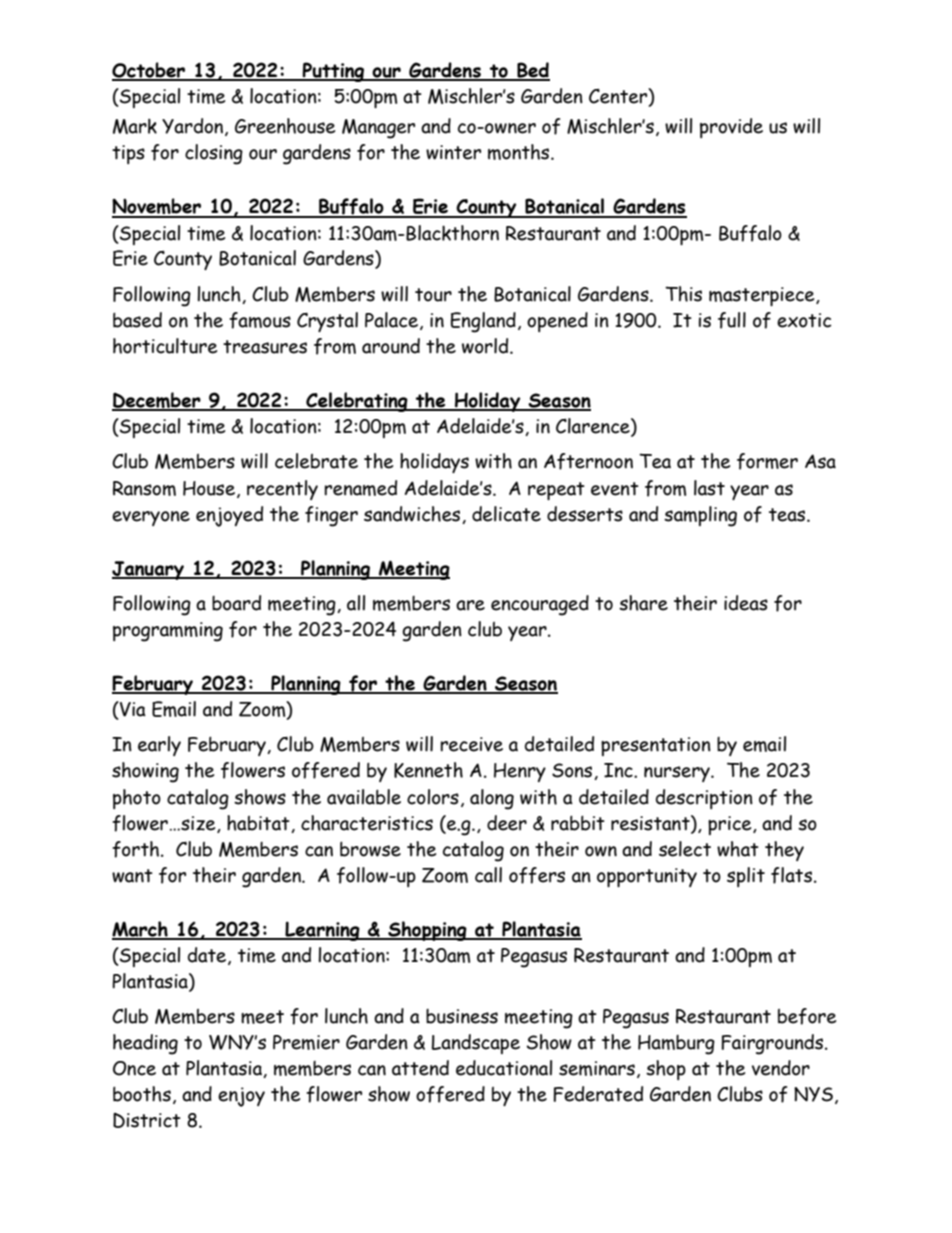  I want to click on winter, so click(453, 152).
